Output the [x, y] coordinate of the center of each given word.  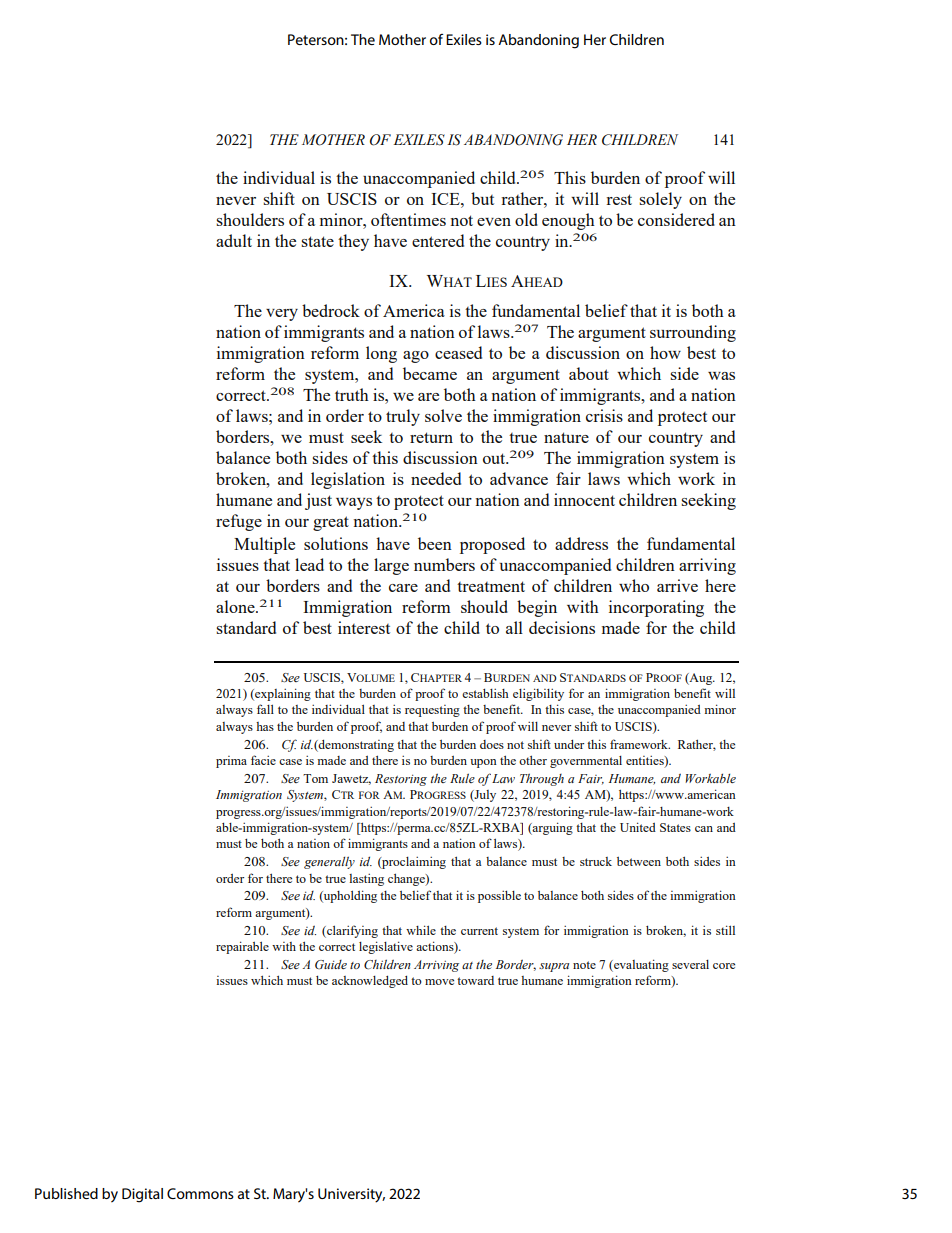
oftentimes [408, 219]
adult [234, 240]
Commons [200, 1193]
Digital [142, 1195]
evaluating [640, 965]
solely [660, 200]
